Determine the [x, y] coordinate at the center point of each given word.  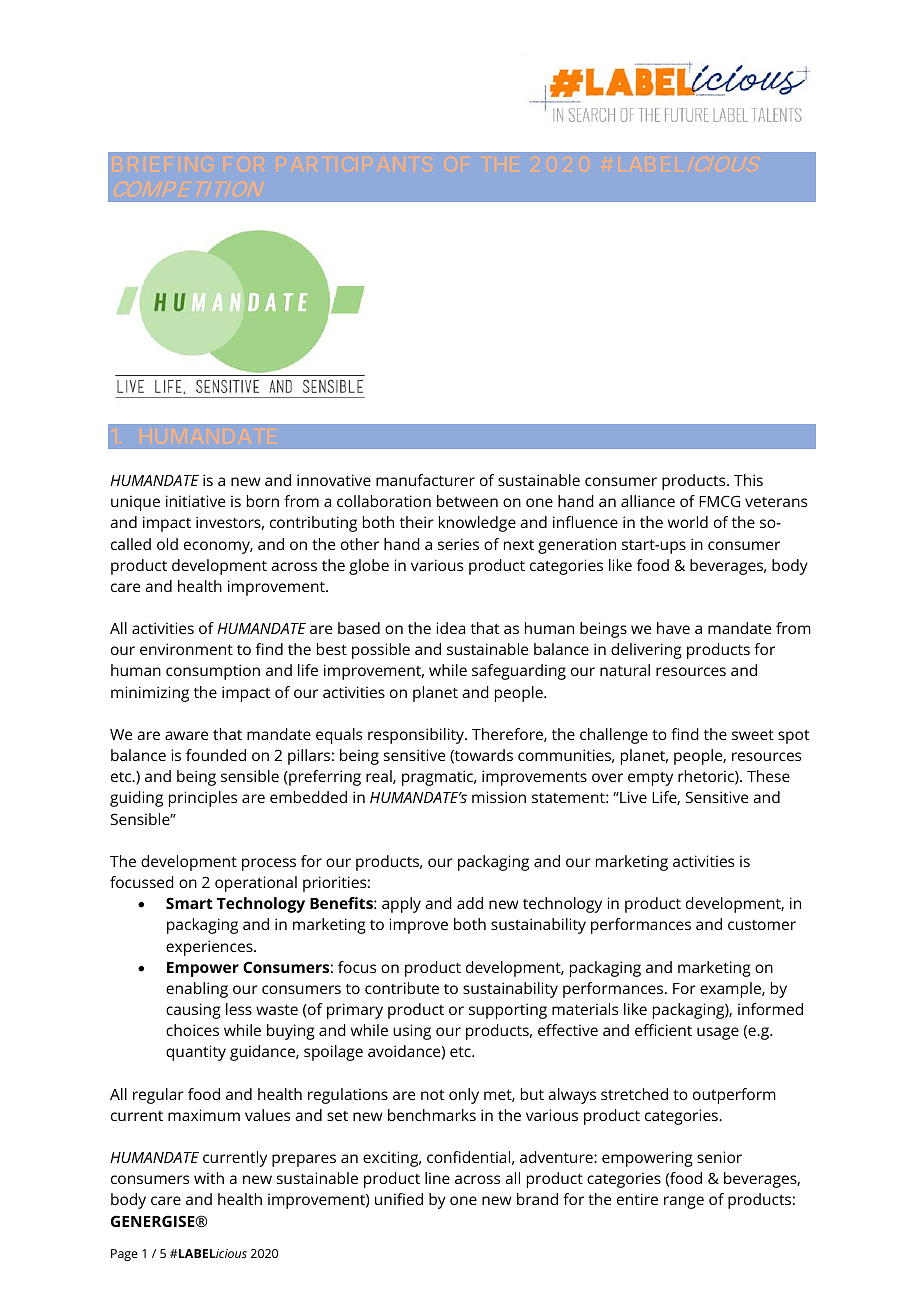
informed [770, 1009]
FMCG [719, 501]
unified [399, 1199]
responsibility [417, 736]
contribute [402, 988]
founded [216, 755]
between [467, 501]
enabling [197, 990]
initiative [195, 501]
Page [124, 1255]
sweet [753, 734]
